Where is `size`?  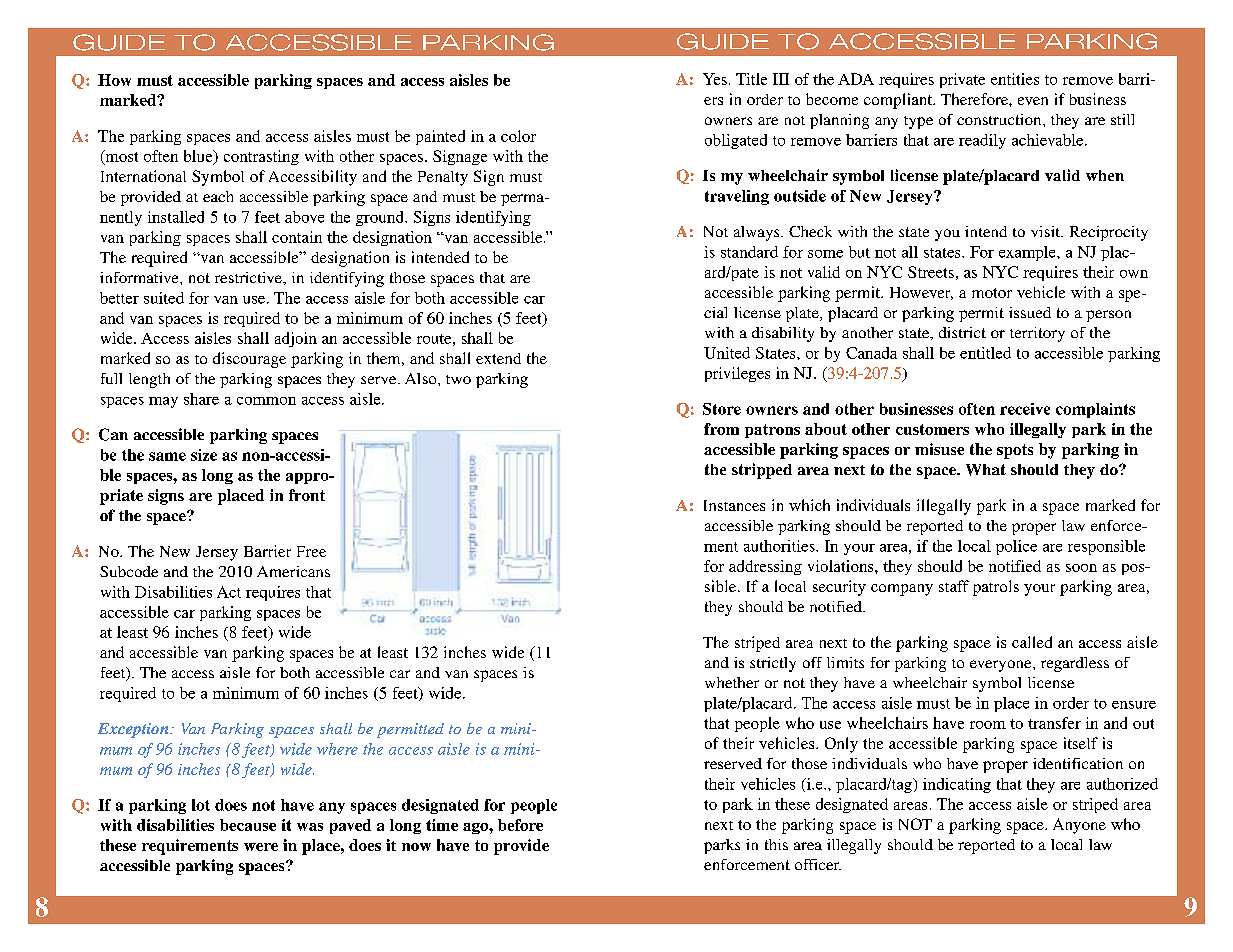
size is located at coordinates (204, 455).
